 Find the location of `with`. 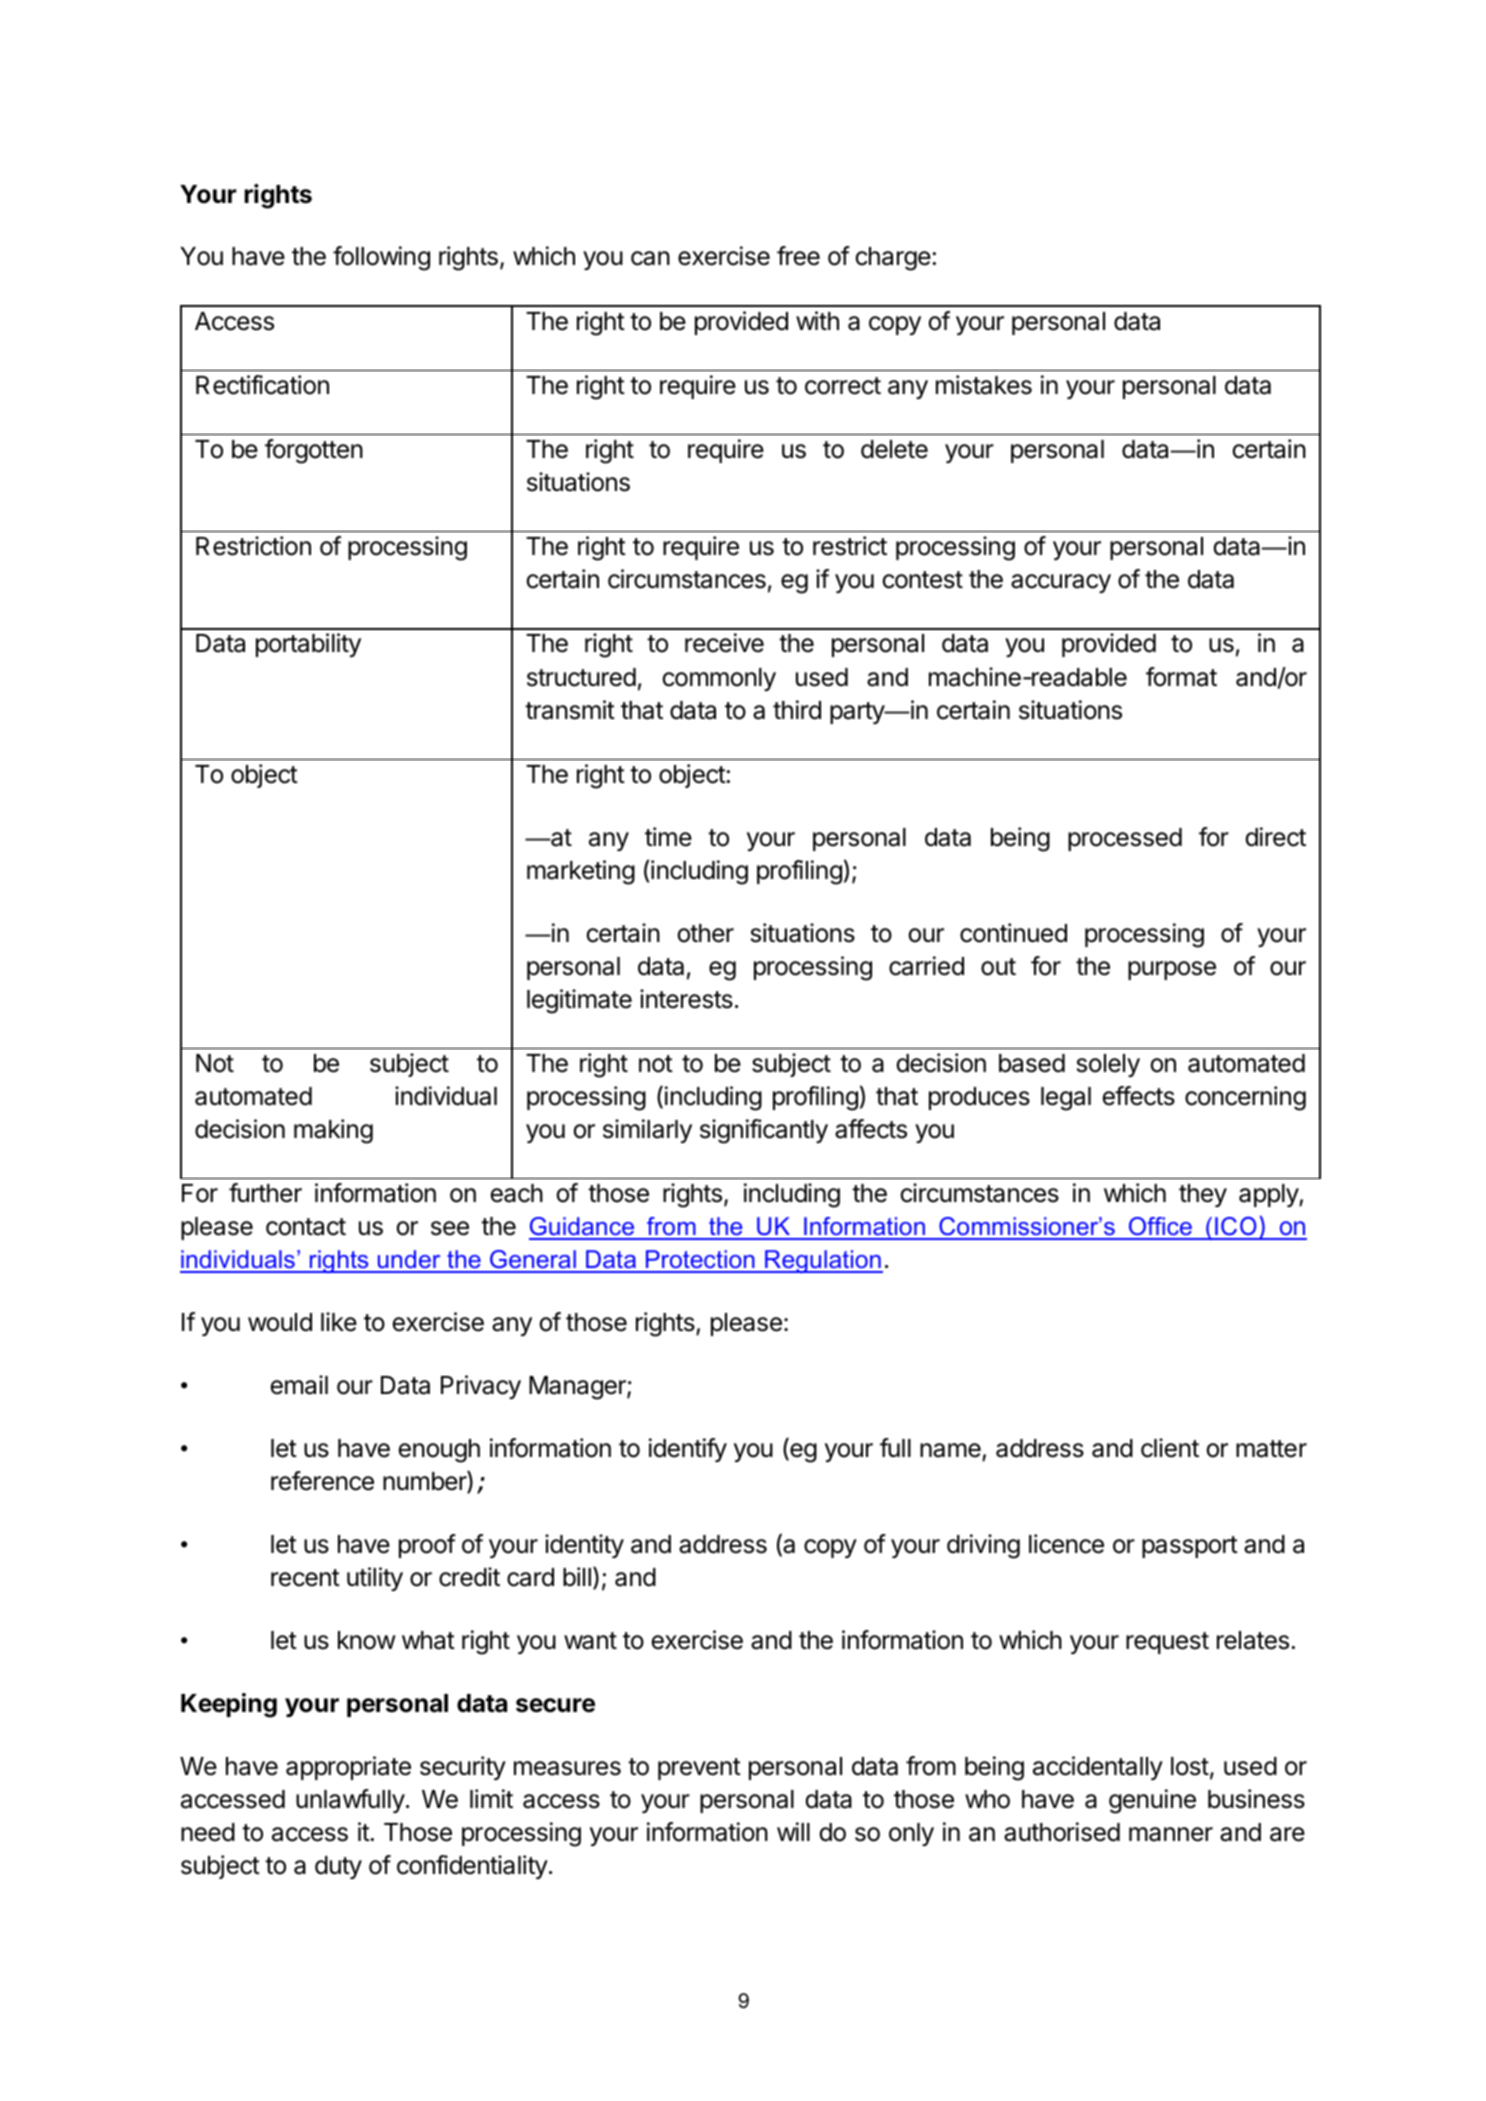

with is located at coordinates (817, 320).
